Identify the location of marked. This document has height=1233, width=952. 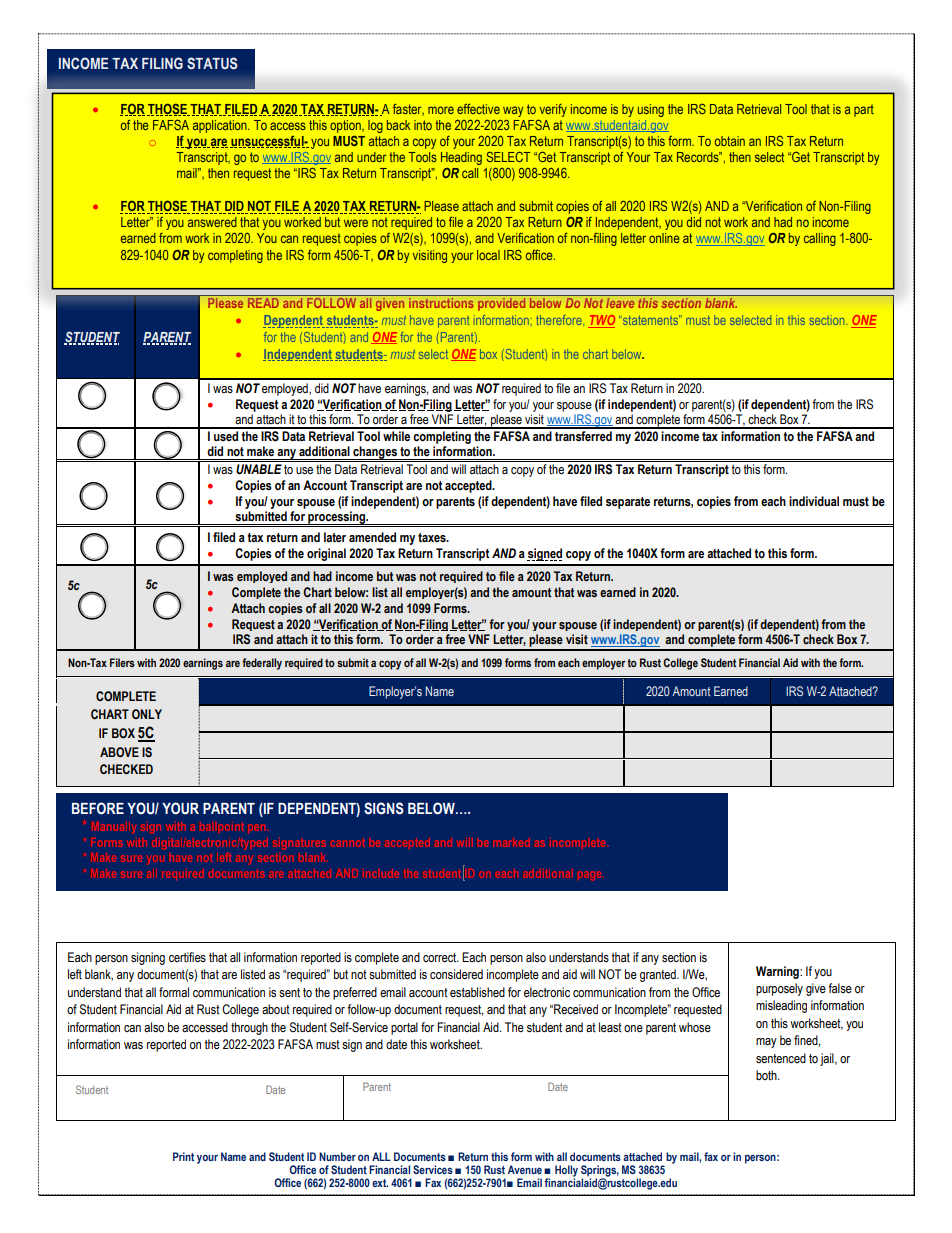
(512, 842).
